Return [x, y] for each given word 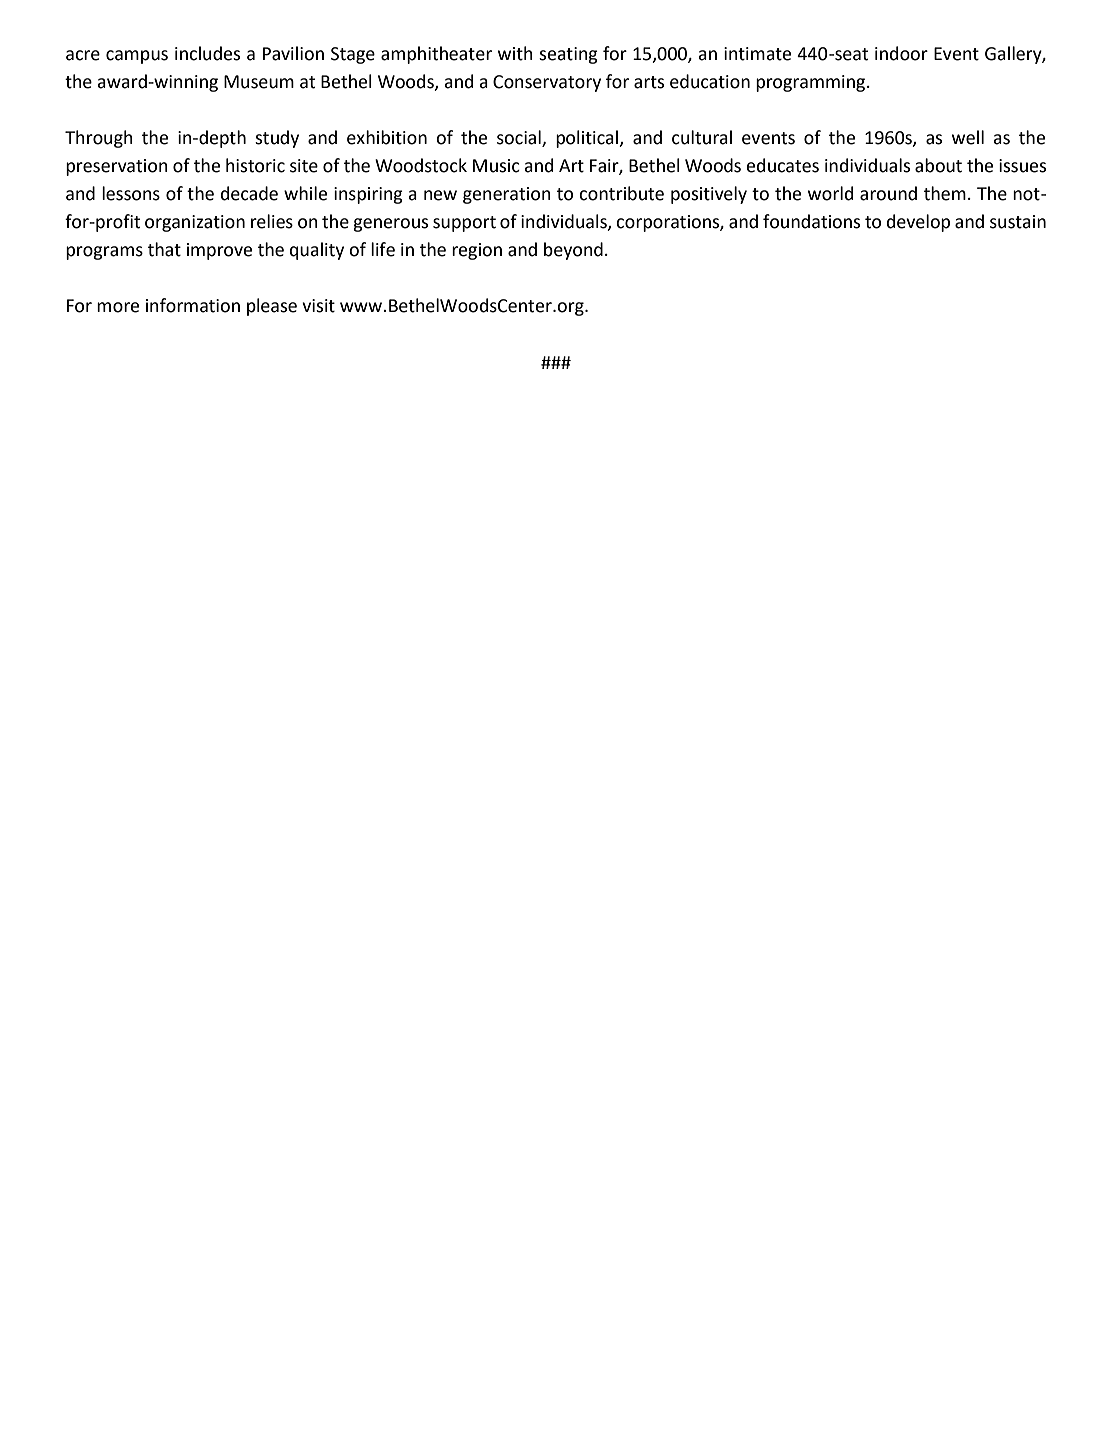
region [477, 251]
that [164, 249]
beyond [573, 251]
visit [318, 306]
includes [207, 53]
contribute [621, 193]
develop [918, 223]
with [515, 53]
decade [249, 193]
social [520, 138]
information [193, 305]
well [968, 137]
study [277, 139]
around [888, 193]
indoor [901, 53]
